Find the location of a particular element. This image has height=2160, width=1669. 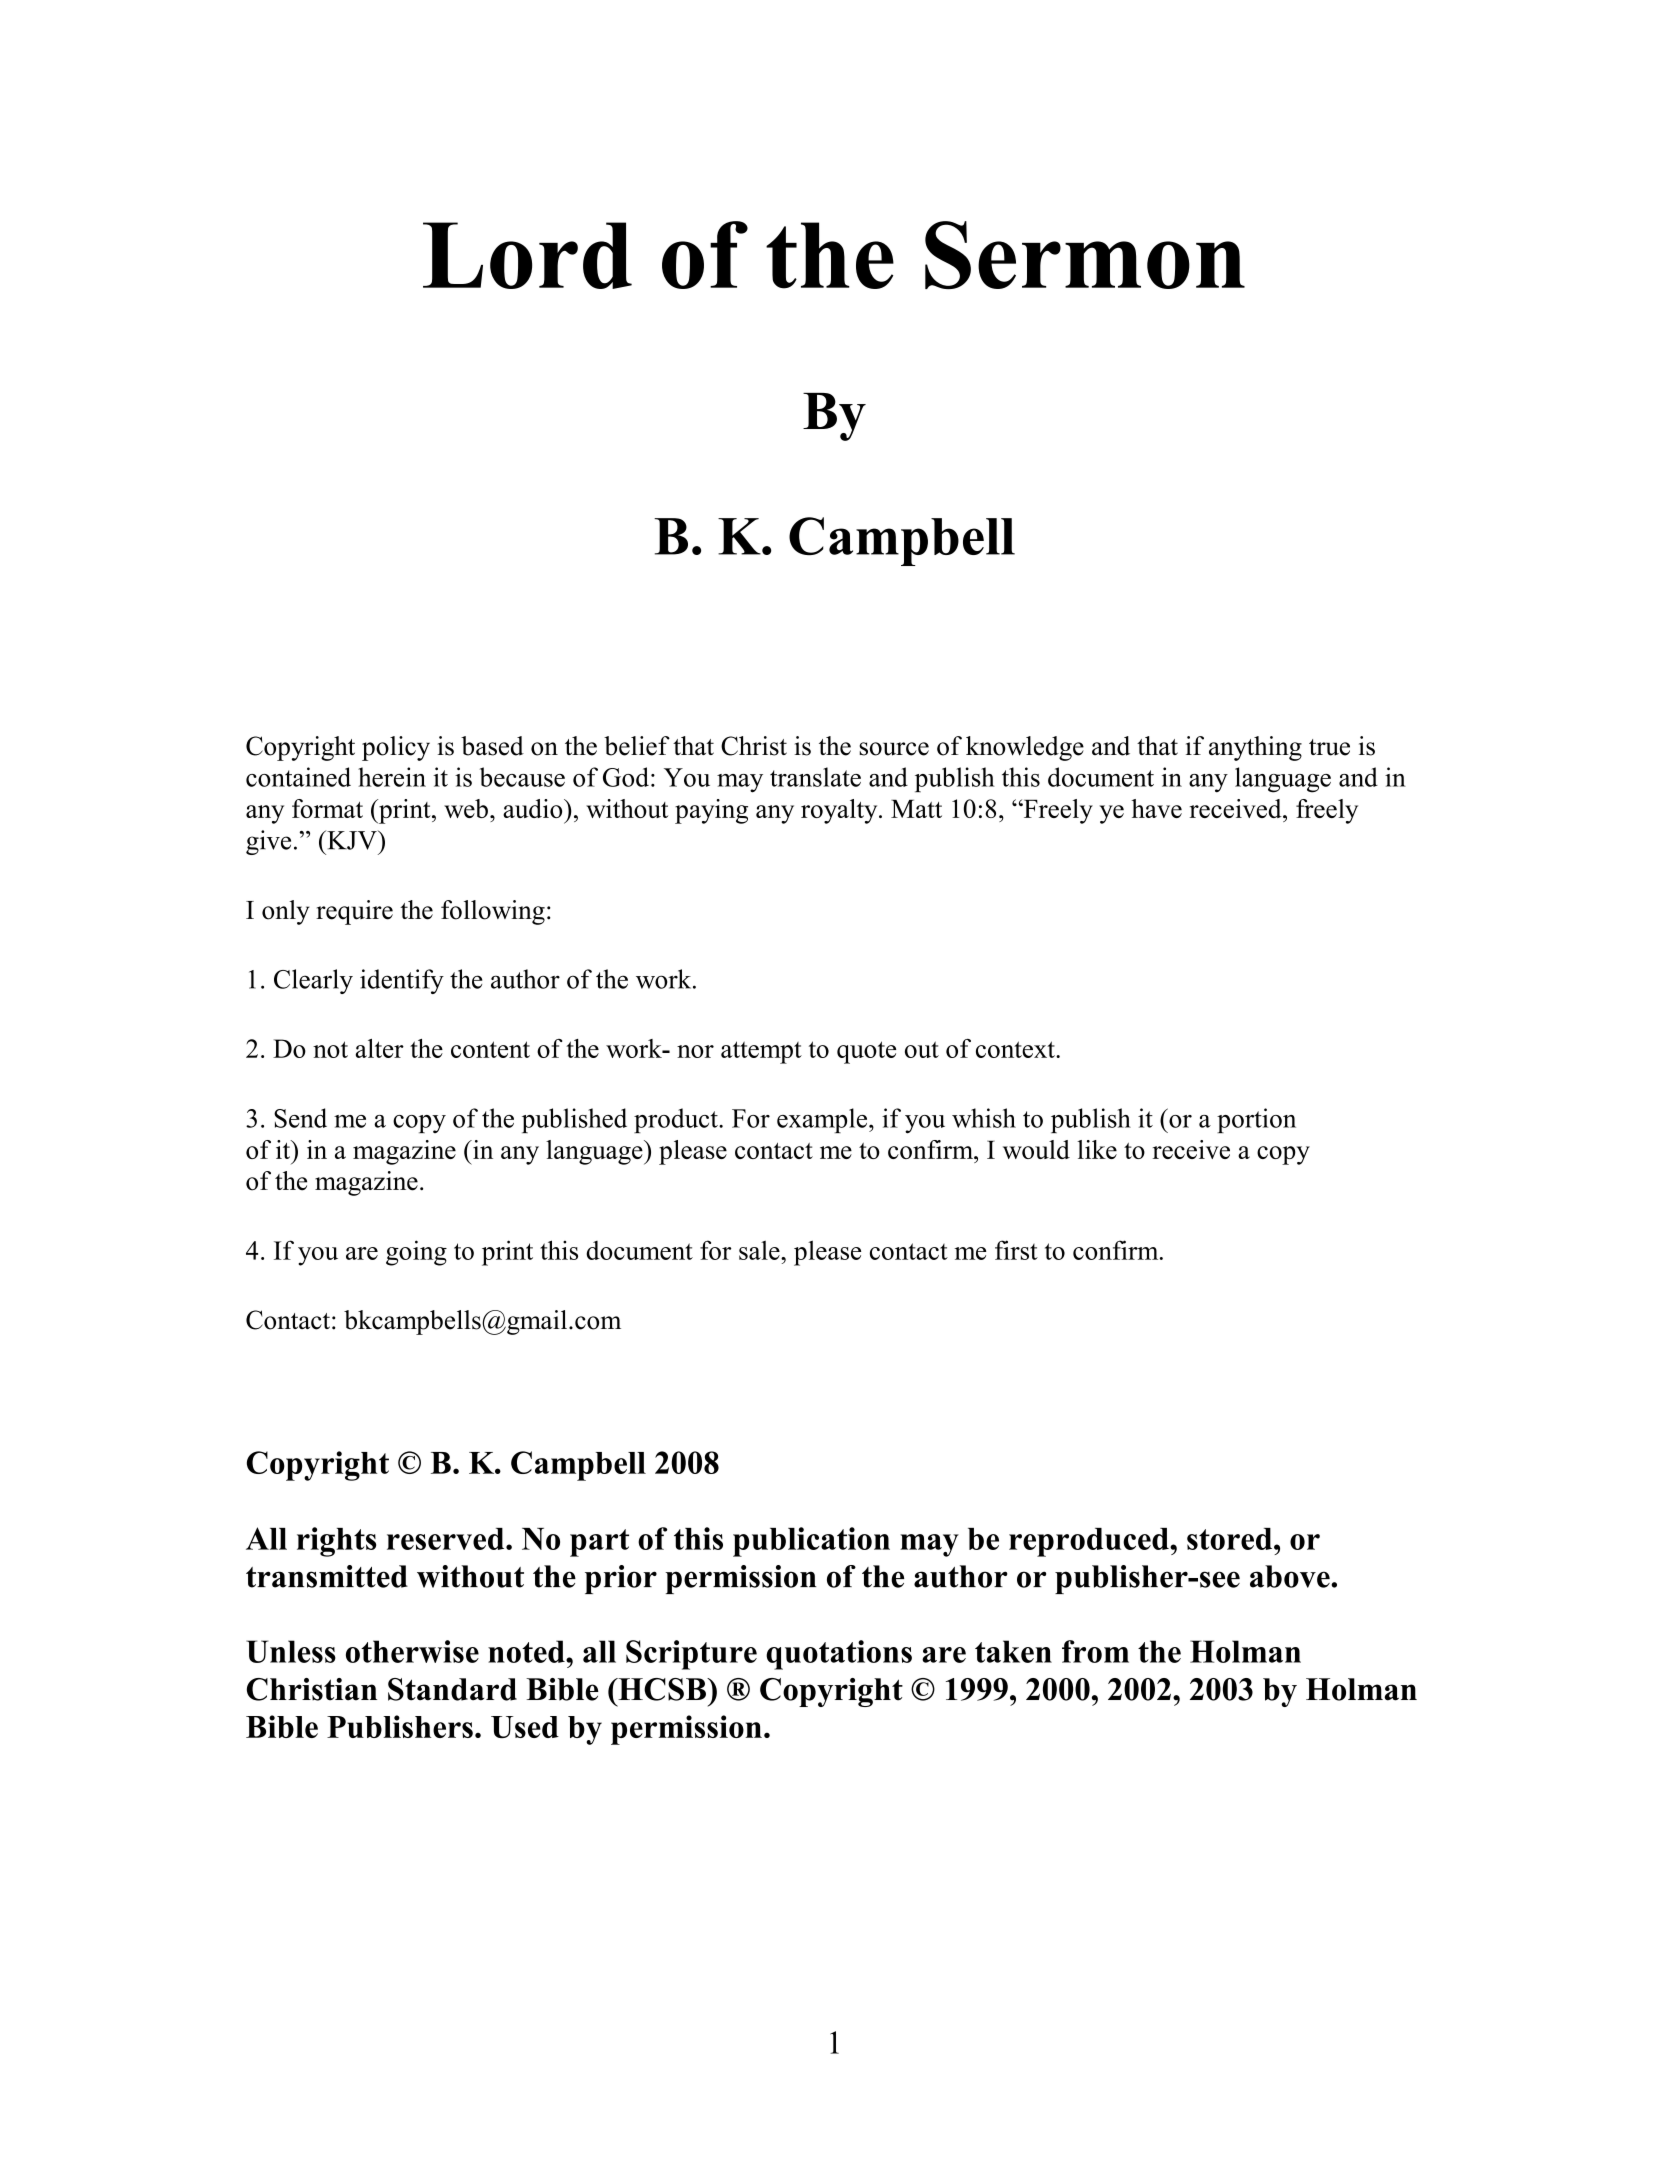

policy is located at coordinates (396, 748).
